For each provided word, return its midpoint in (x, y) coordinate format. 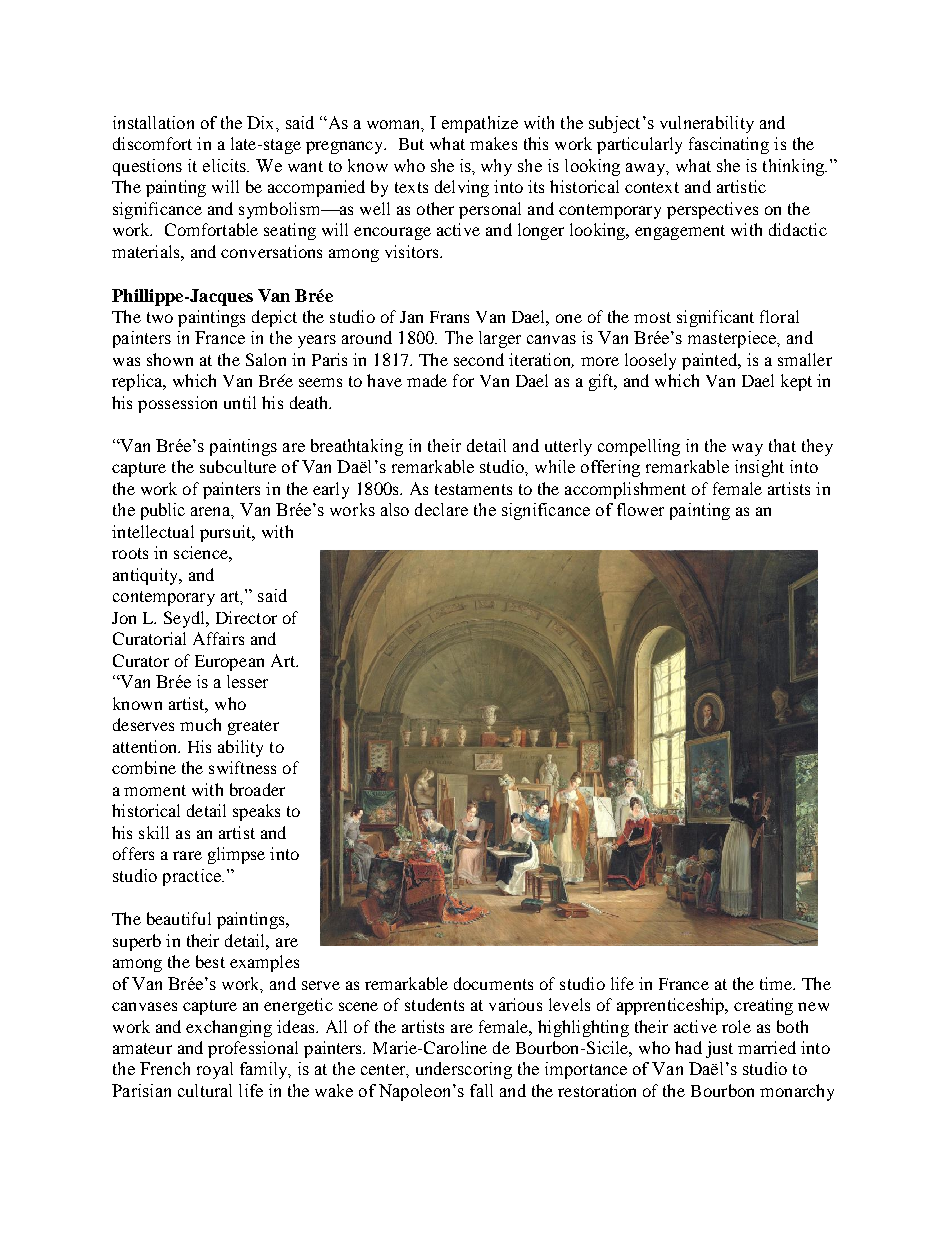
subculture (238, 466)
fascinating (729, 145)
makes (493, 143)
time (777, 983)
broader (257, 789)
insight (759, 468)
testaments (473, 489)
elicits (226, 165)
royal (215, 1070)
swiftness (242, 767)
